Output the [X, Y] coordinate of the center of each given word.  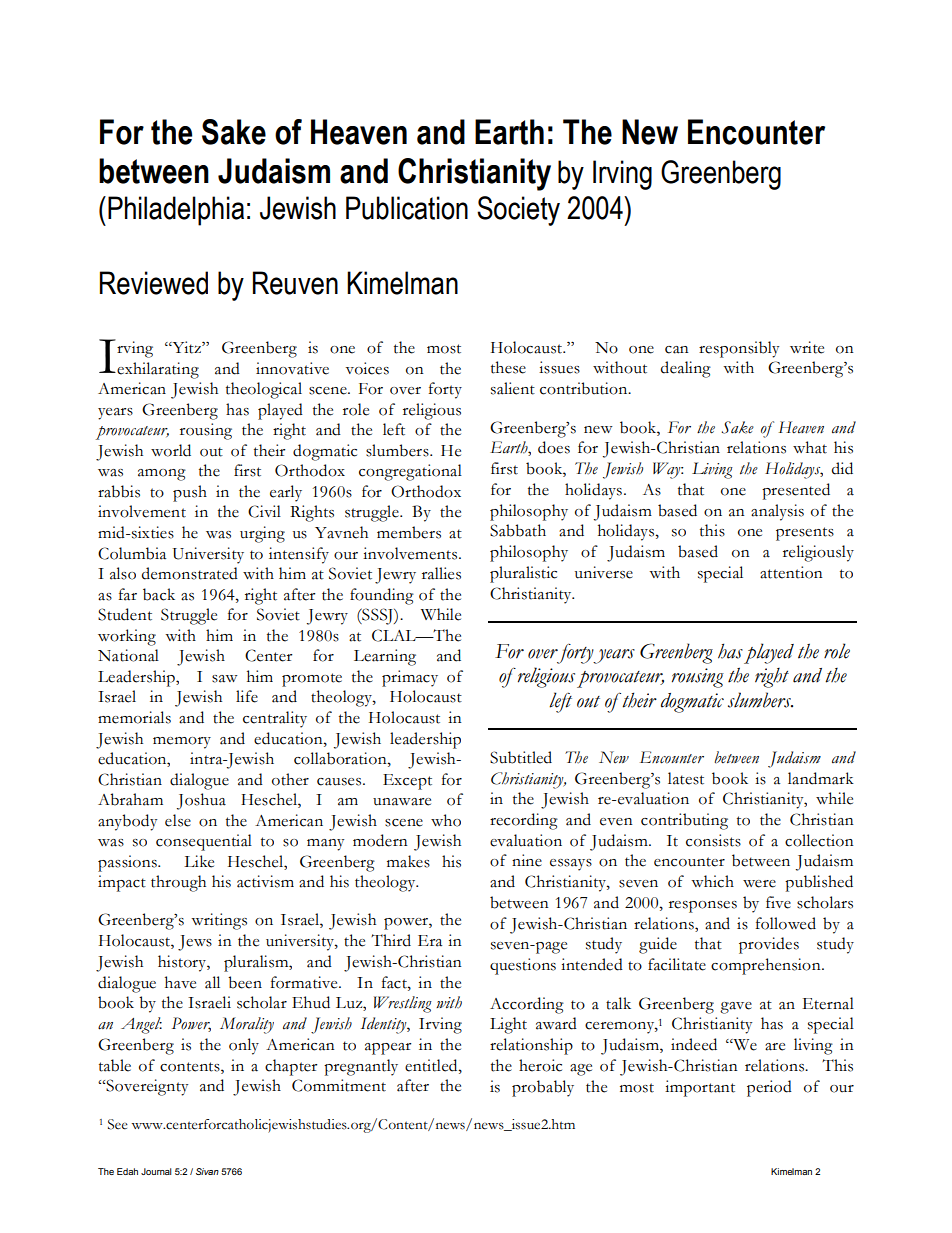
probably [543, 1088]
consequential [204, 842]
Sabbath [518, 530]
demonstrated [190, 573]
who [446, 820]
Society [518, 211]
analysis [777, 512]
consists [713, 840]
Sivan [207, 1171]
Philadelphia [176, 211]
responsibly [739, 349]
